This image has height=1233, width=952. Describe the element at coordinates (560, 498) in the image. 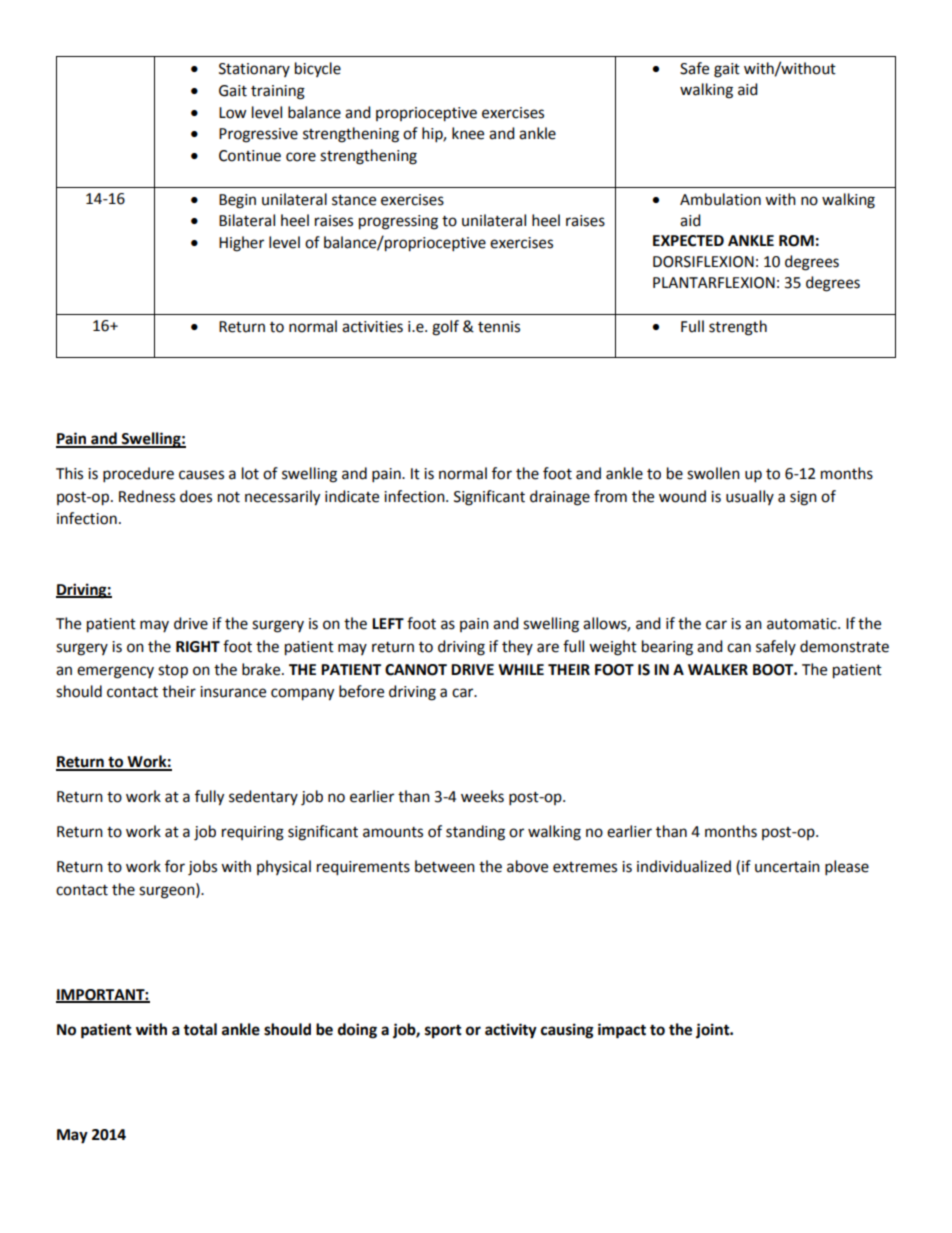

I see `drainage` at that location.
